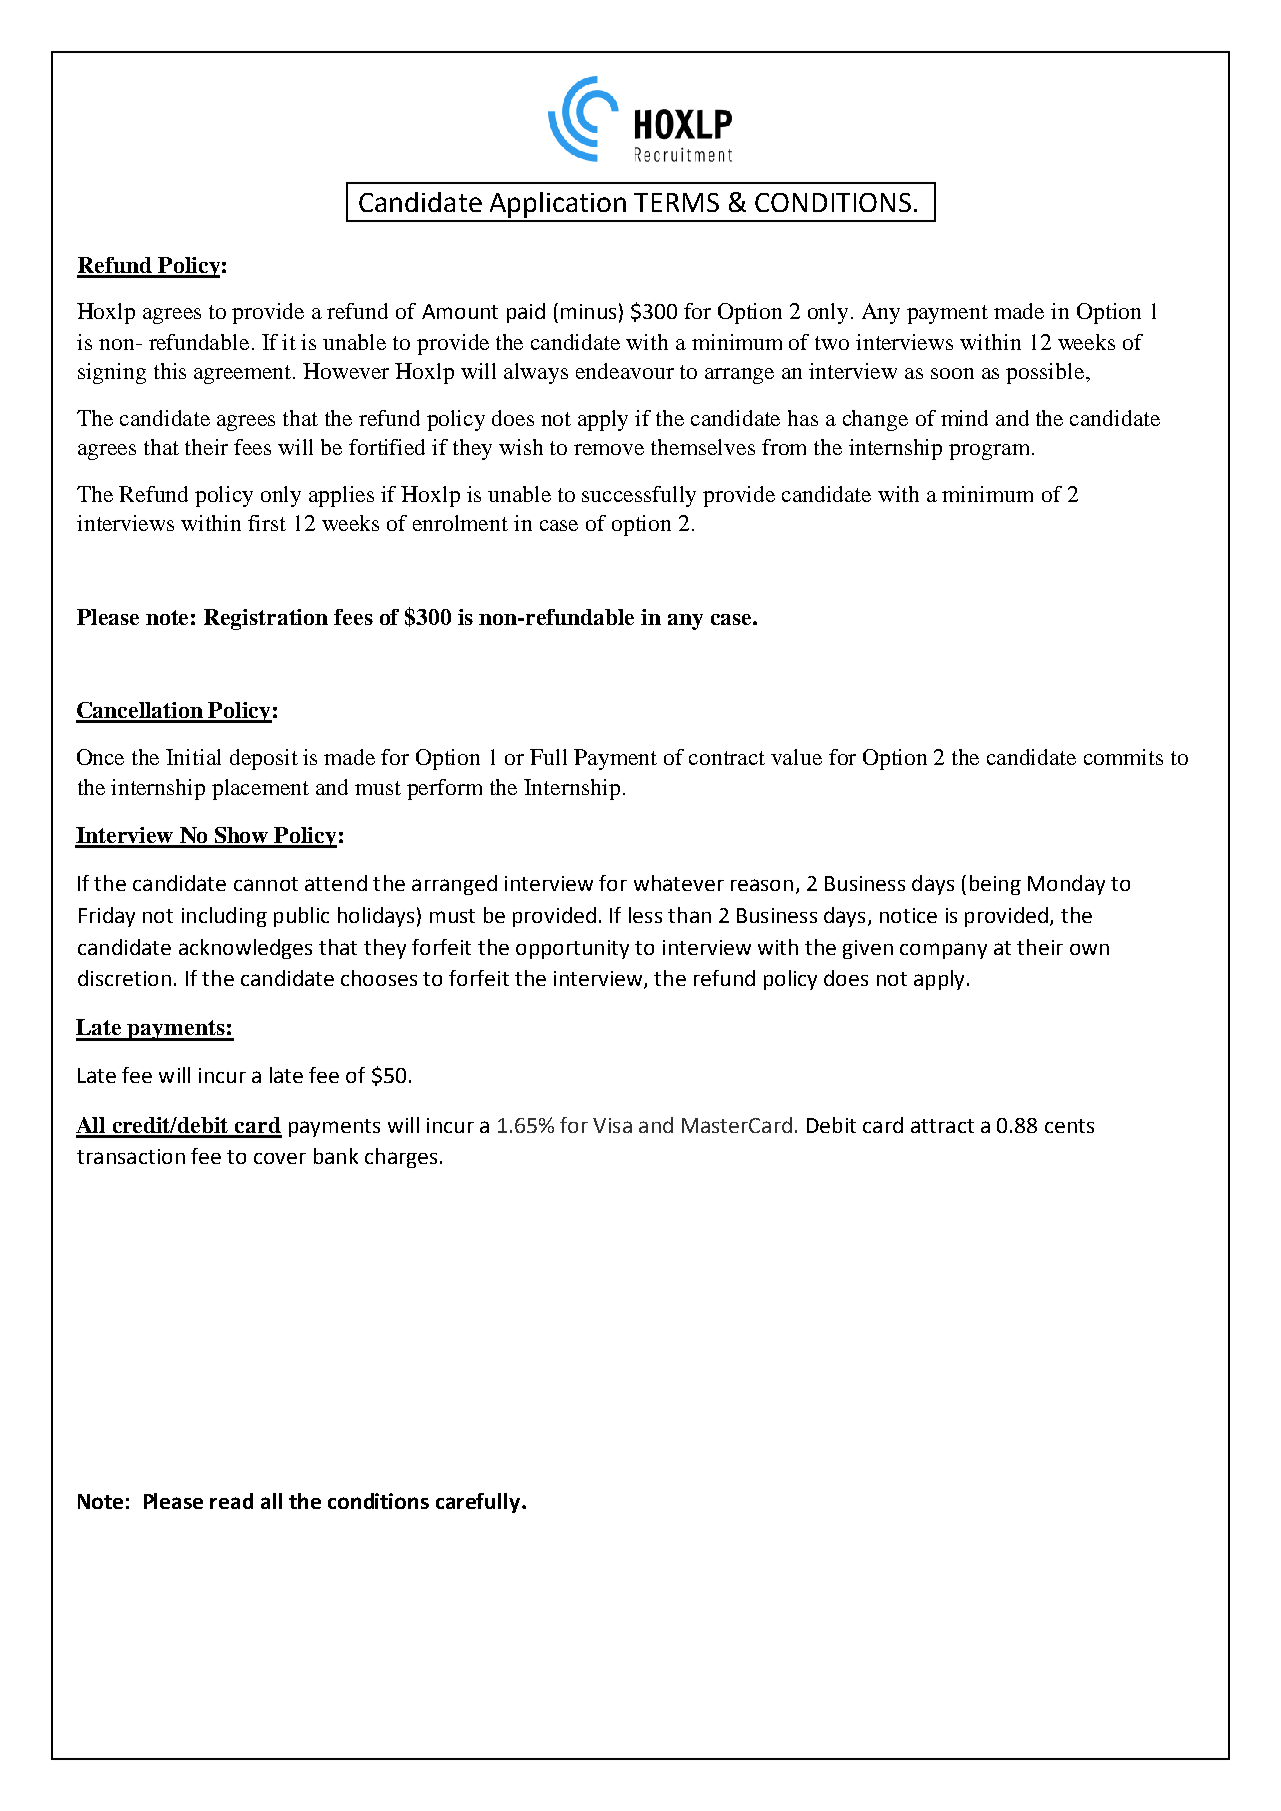  I want to click on first, so click(267, 523).
